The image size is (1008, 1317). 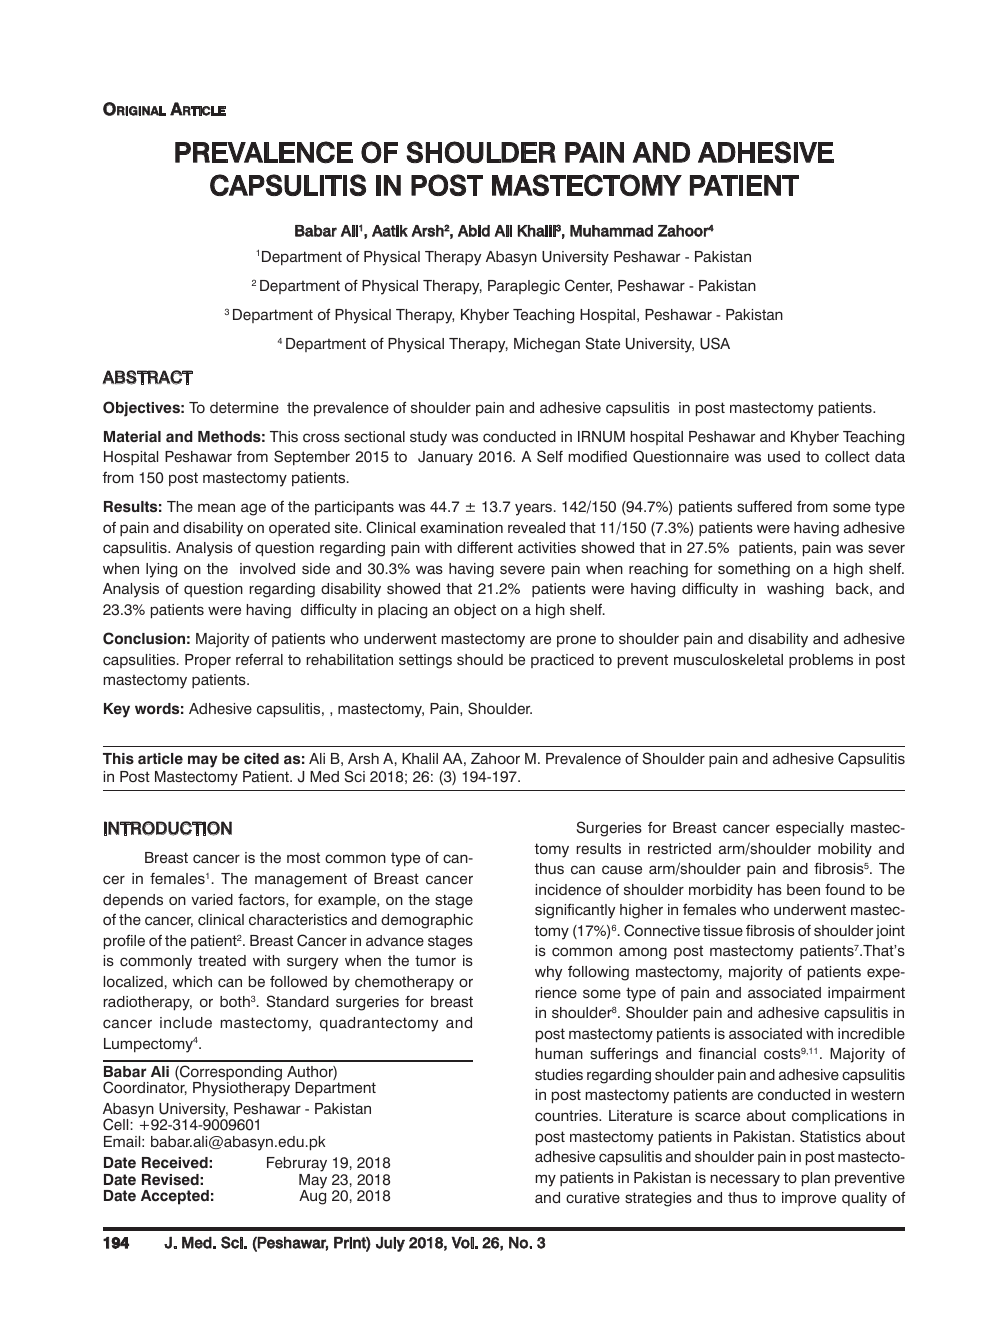 What do you see at coordinates (568, 889) in the screenshot?
I see `incidence` at bounding box center [568, 889].
